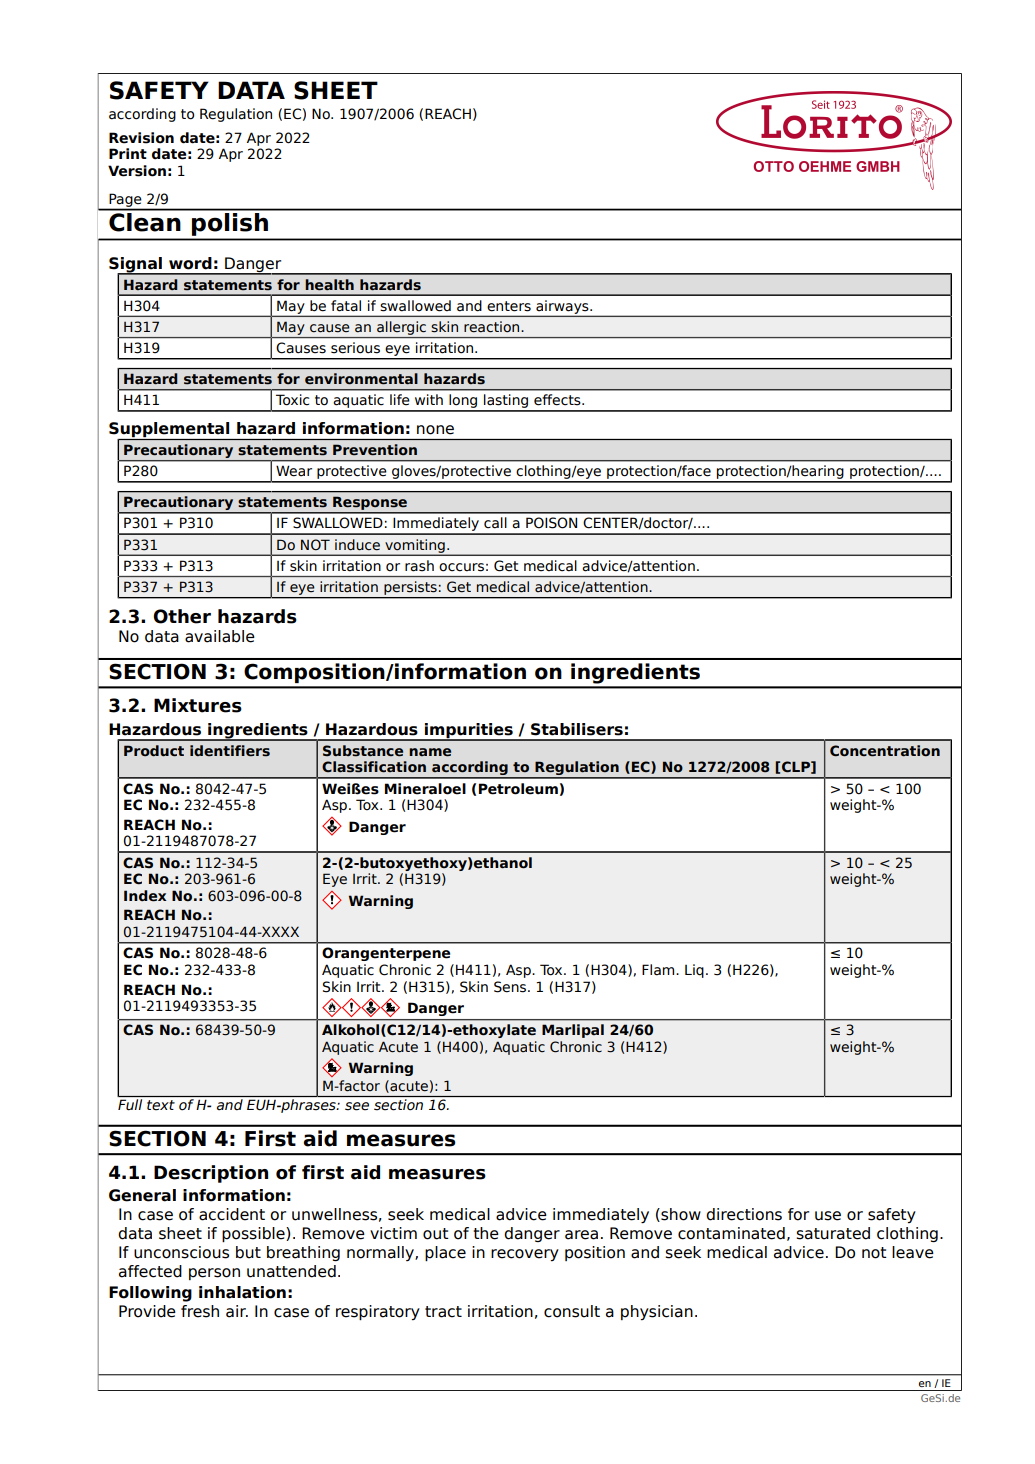 The height and width of the screenshot is (1464, 1035). What do you see at coordinates (161, 1105) in the screenshot?
I see `text` at bounding box center [161, 1105].
